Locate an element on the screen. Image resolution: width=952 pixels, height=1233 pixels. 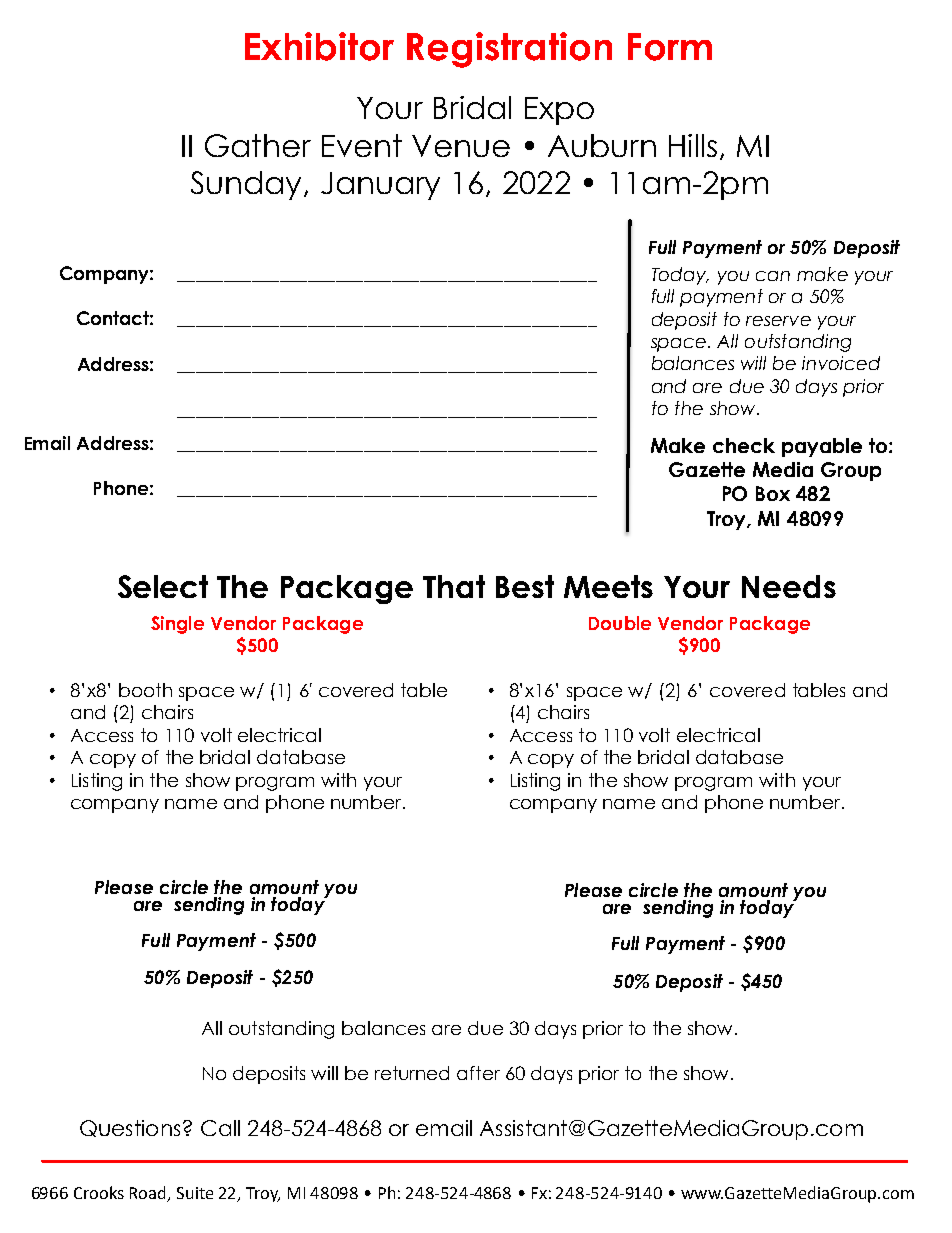
Select is located at coordinates (163, 586).
